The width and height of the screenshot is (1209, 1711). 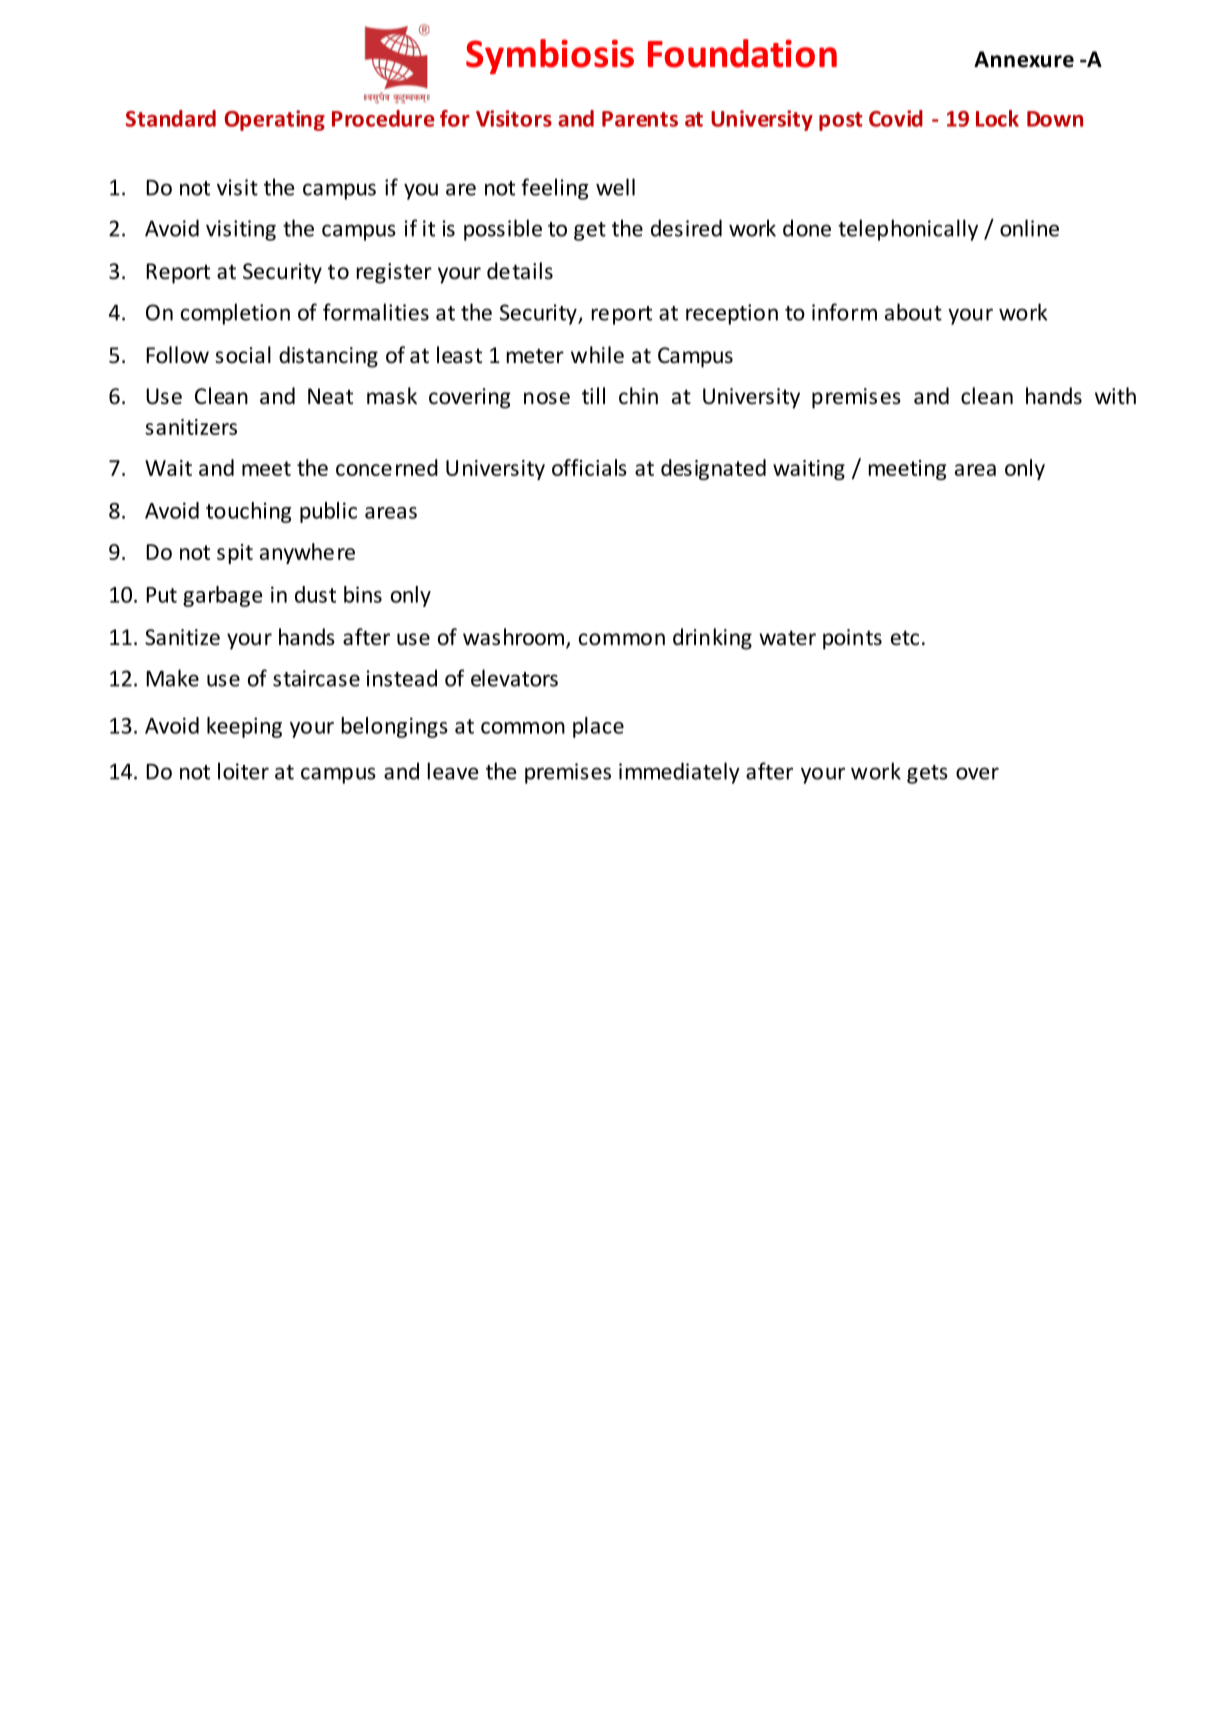 What do you see at coordinates (550, 56) in the screenshot?
I see `Symbiosis` at bounding box center [550, 56].
